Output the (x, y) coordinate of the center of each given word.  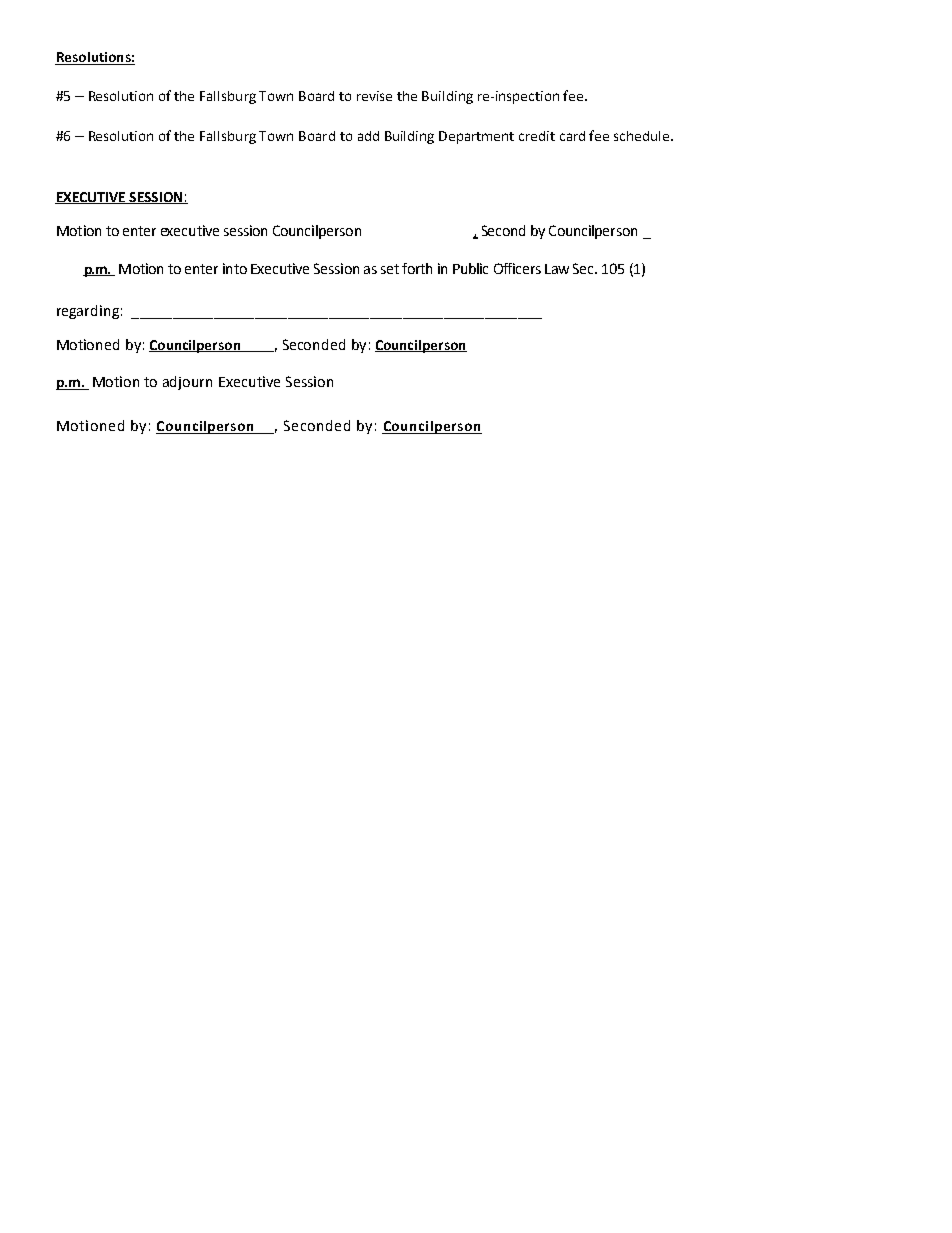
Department (476, 137)
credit (537, 136)
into (235, 268)
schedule (643, 136)
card (572, 136)
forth (417, 268)
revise (374, 96)
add (368, 136)
